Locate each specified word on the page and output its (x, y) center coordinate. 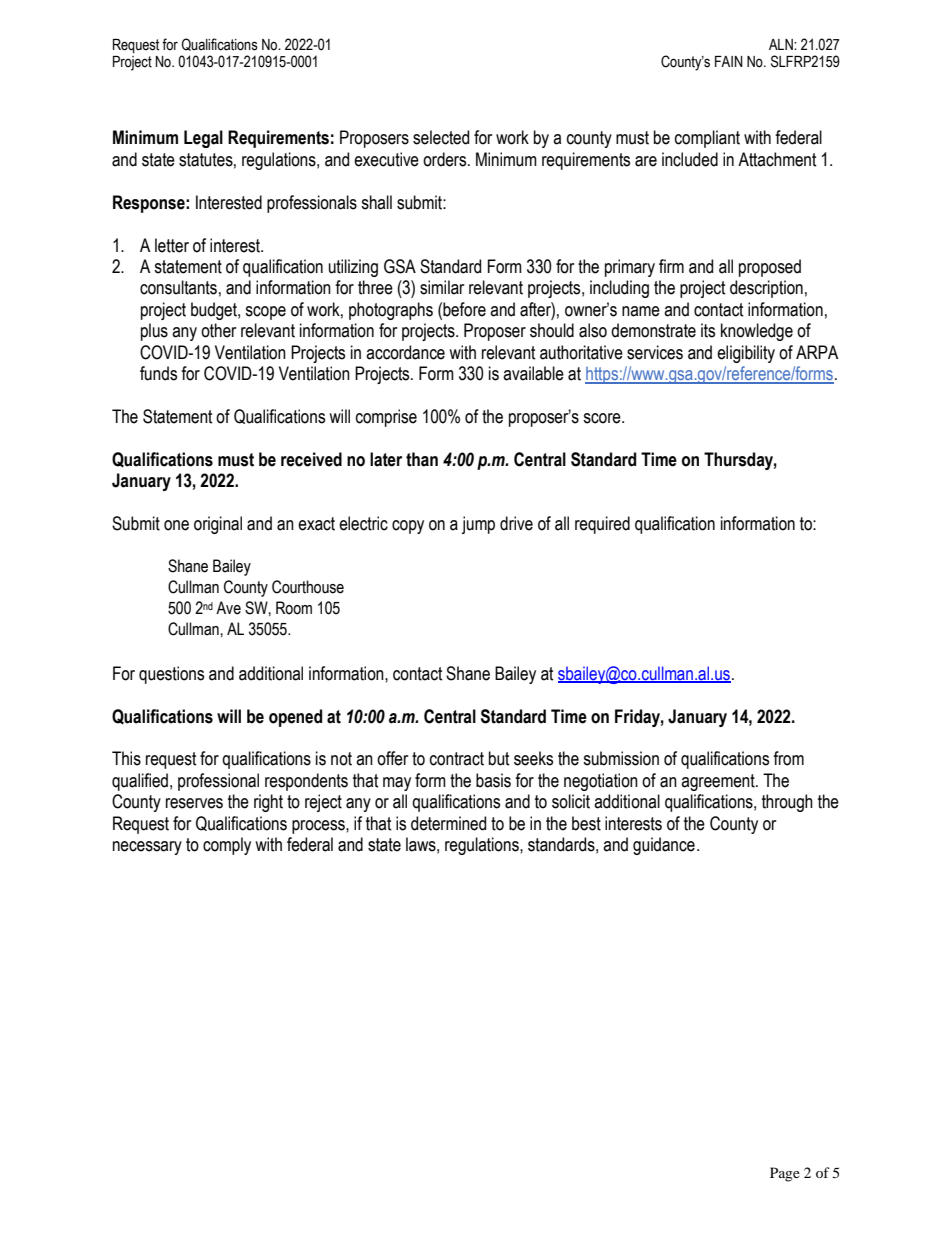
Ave (228, 608)
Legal (203, 139)
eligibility (746, 354)
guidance (664, 846)
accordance (405, 352)
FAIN (729, 61)
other (218, 330)
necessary (147, 848)
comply (227, 846)
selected (441, 137)
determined (448, 823)
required (602, 525)
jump (478, 525)
